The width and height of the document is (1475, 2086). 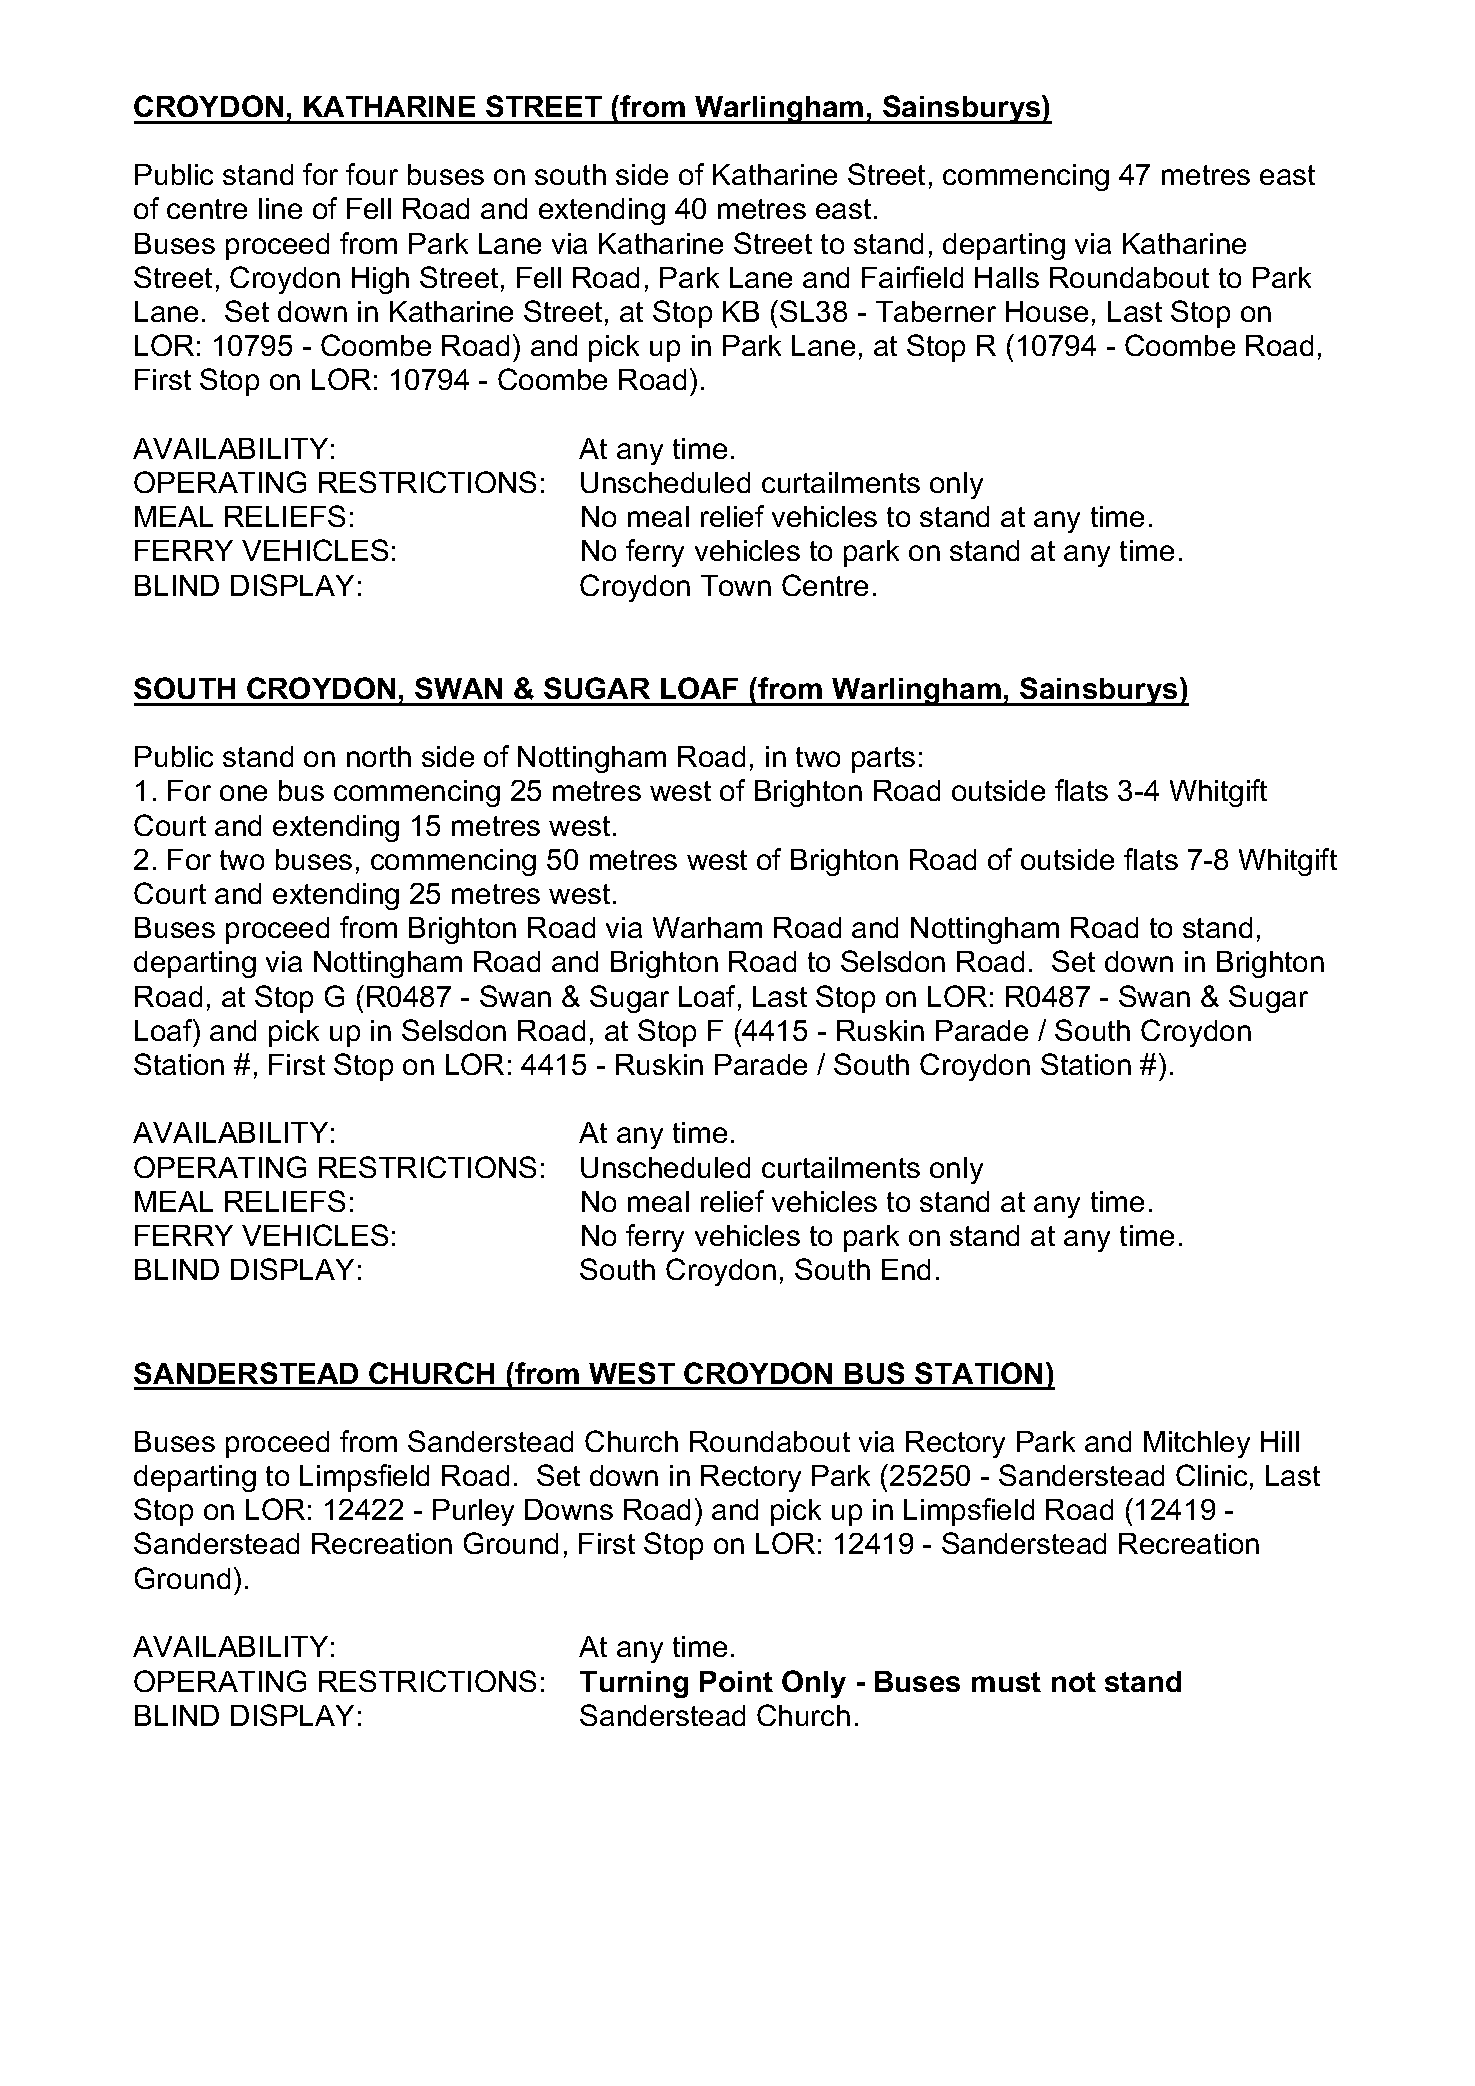 What do you see at coordinates (634, 1684) in the document?
I see `Turning` at bounding box center [634, 1684].
